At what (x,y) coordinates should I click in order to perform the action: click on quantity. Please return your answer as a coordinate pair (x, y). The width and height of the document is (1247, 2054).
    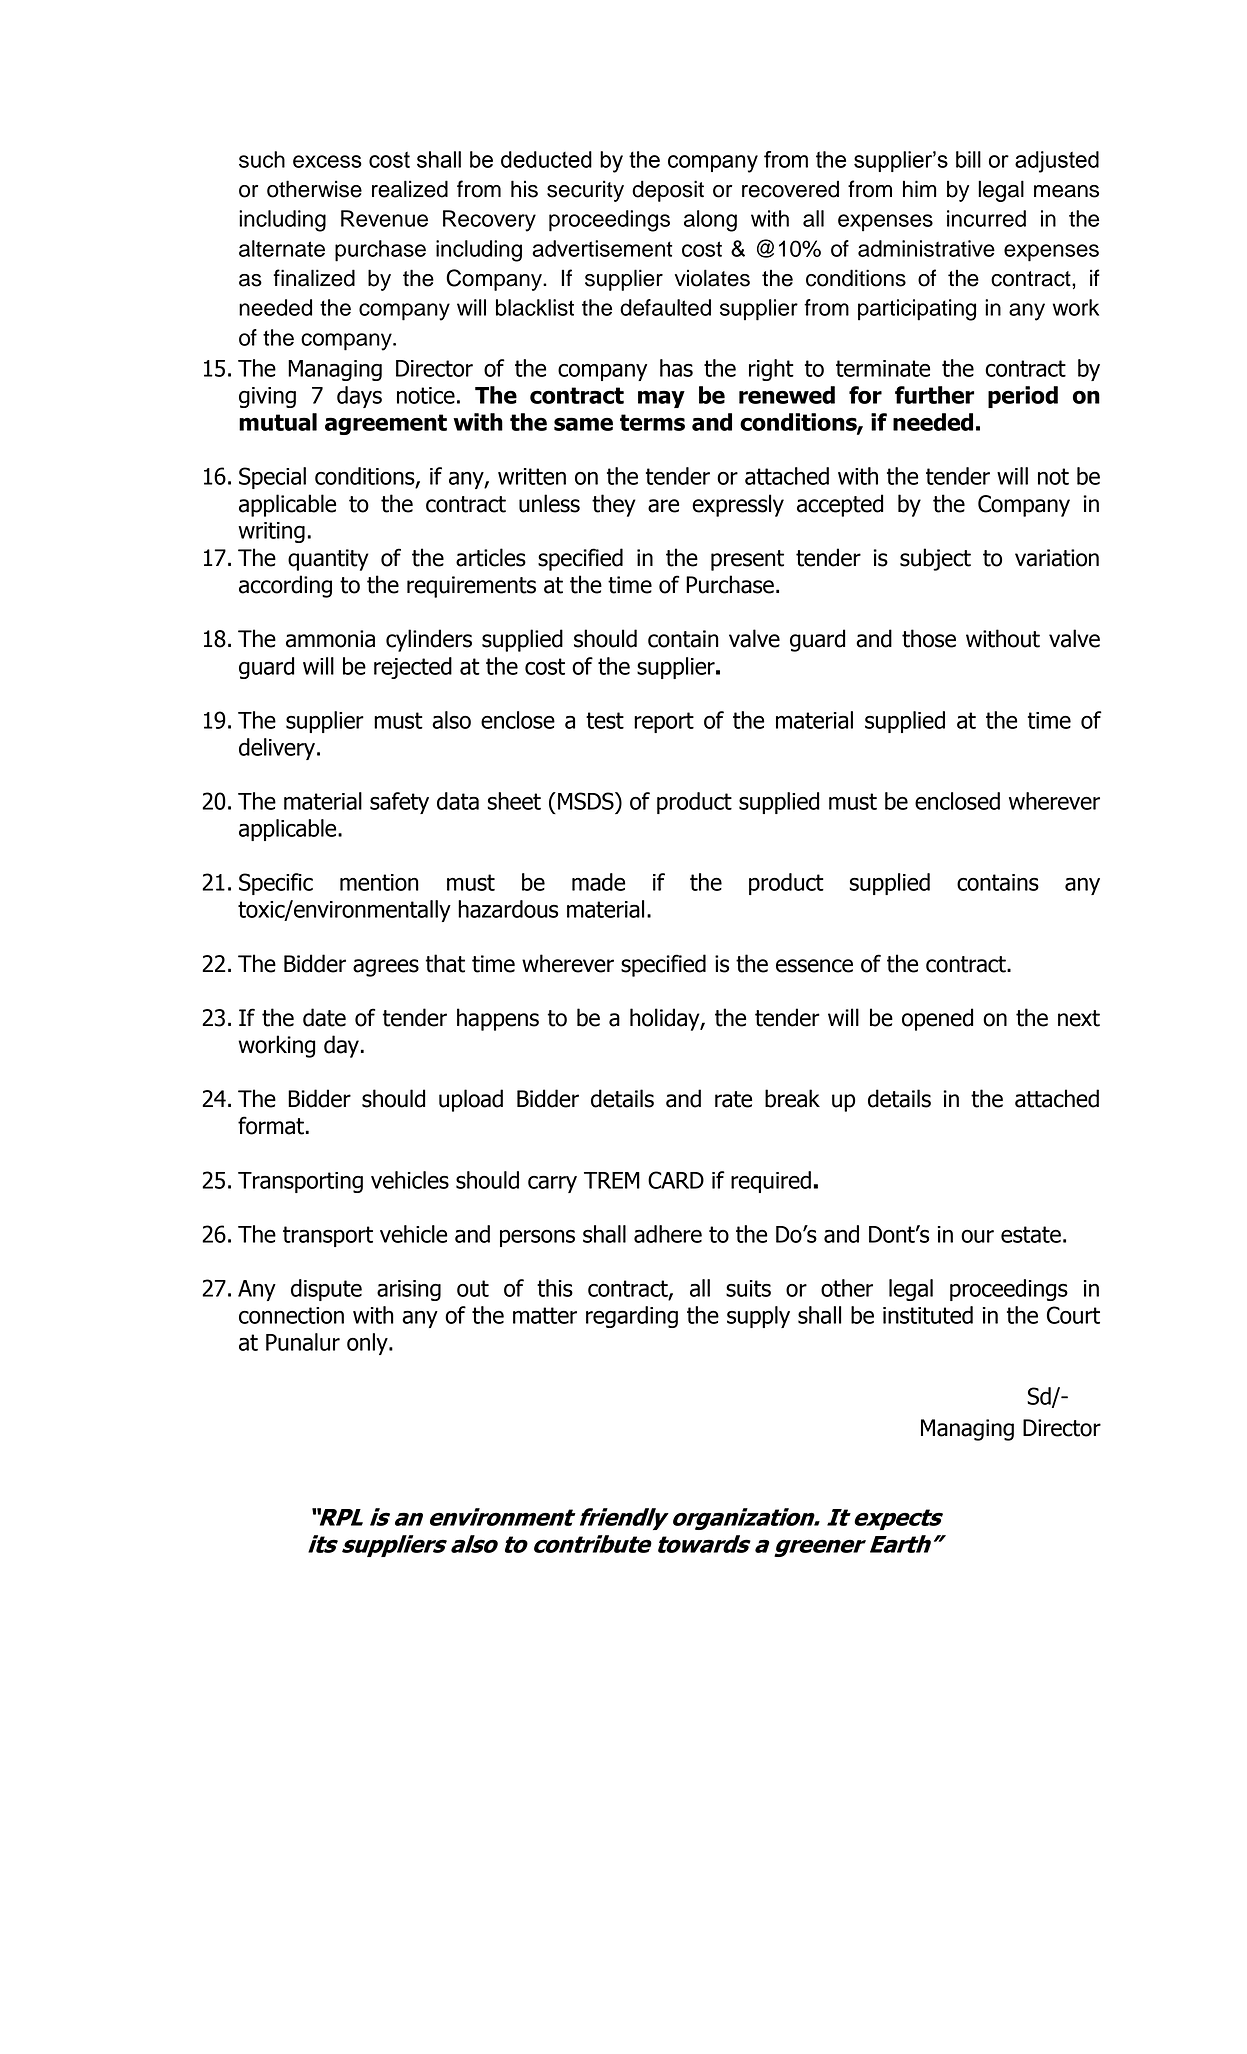
    Looking at the image, I should click on (328, 560).
